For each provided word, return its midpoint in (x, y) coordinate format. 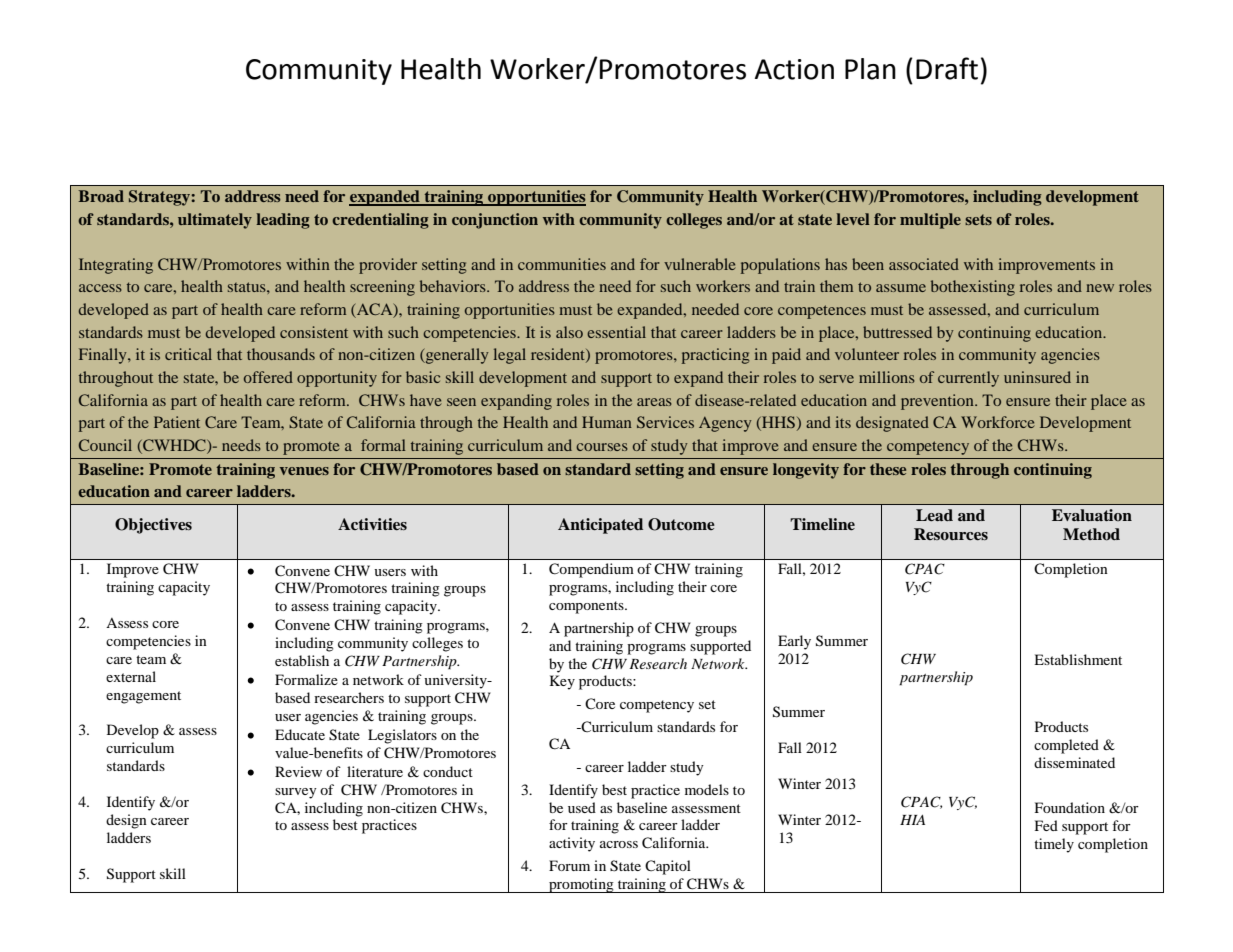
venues (304, 471)
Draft (947, 68)
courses (602, 447)
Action (794, 69)
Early (794, 642)
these (888, 469)
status (248, 287)
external (131, 676)
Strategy (160, 198)
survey (296, 793)
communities (562, 264)
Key (562, 682)
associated (924, 264)
